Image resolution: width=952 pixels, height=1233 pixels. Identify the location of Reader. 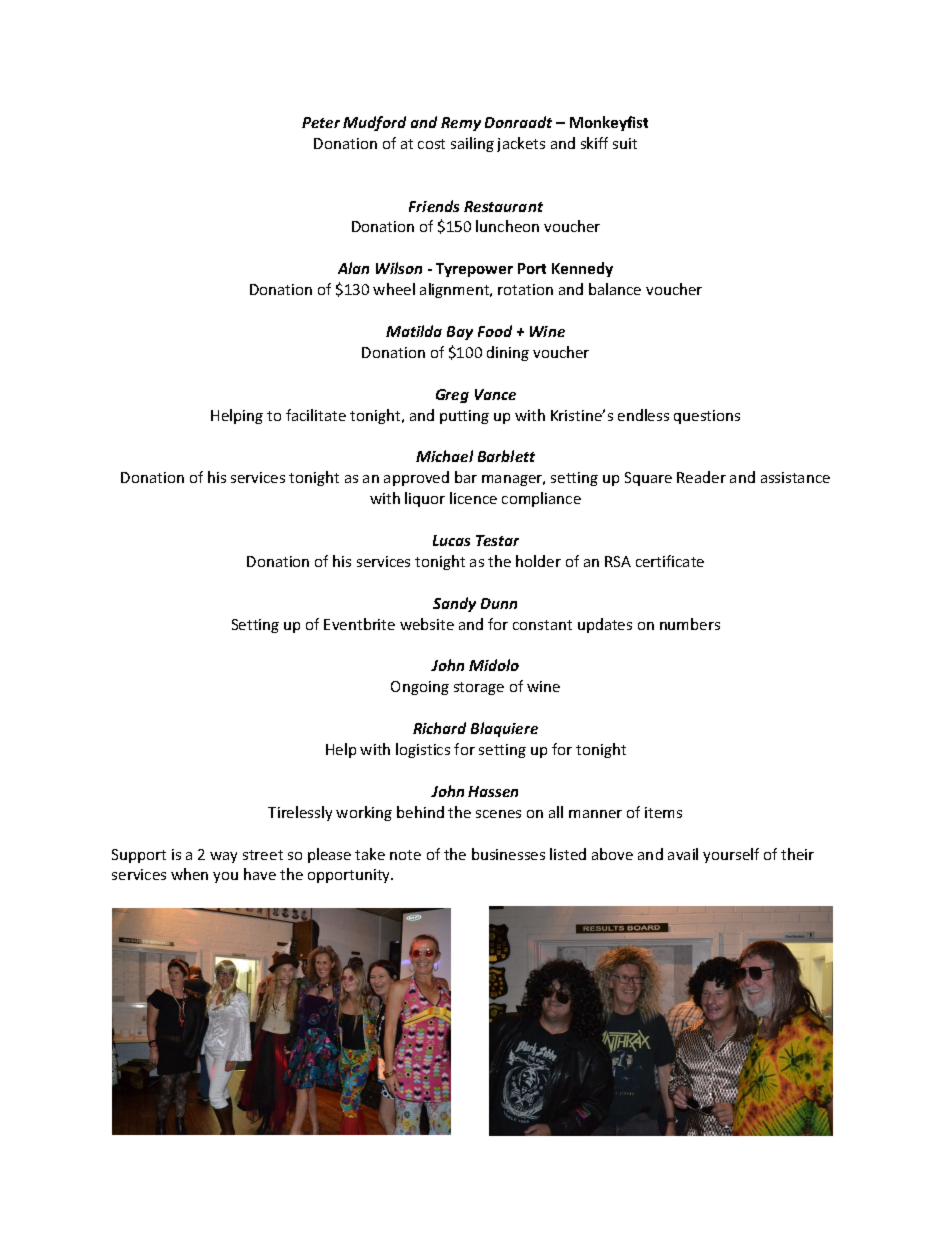
(701, 477).
